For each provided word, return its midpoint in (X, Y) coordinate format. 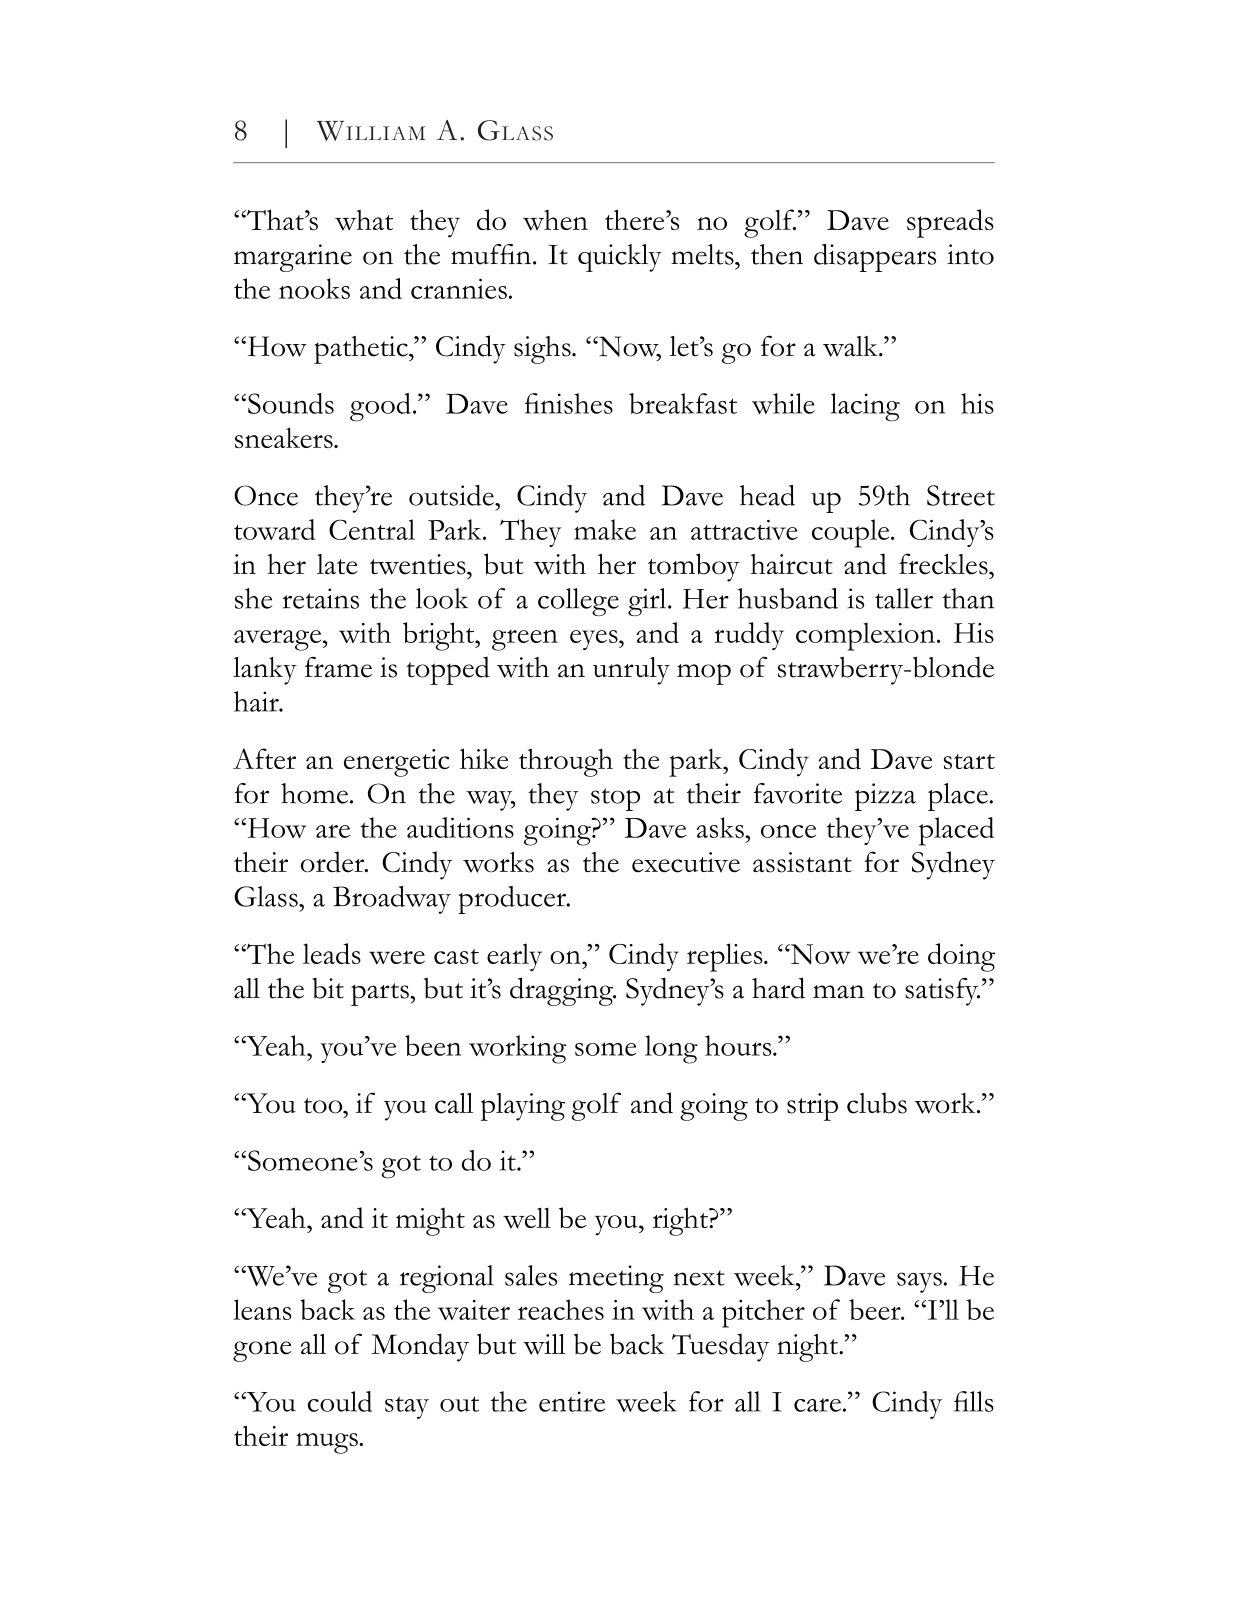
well (527, 1218)
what (364, 220)
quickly (620, 258)
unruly (631, 671)
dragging (562, 991)
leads (332, 953)
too (324, 1106)
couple (852, 533)
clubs (877, 1103)
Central (372, 529)
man (839, 992)
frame (338, 667)
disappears (875, 258)
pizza (885, 797)
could (340, 1401)
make (605, 529)
